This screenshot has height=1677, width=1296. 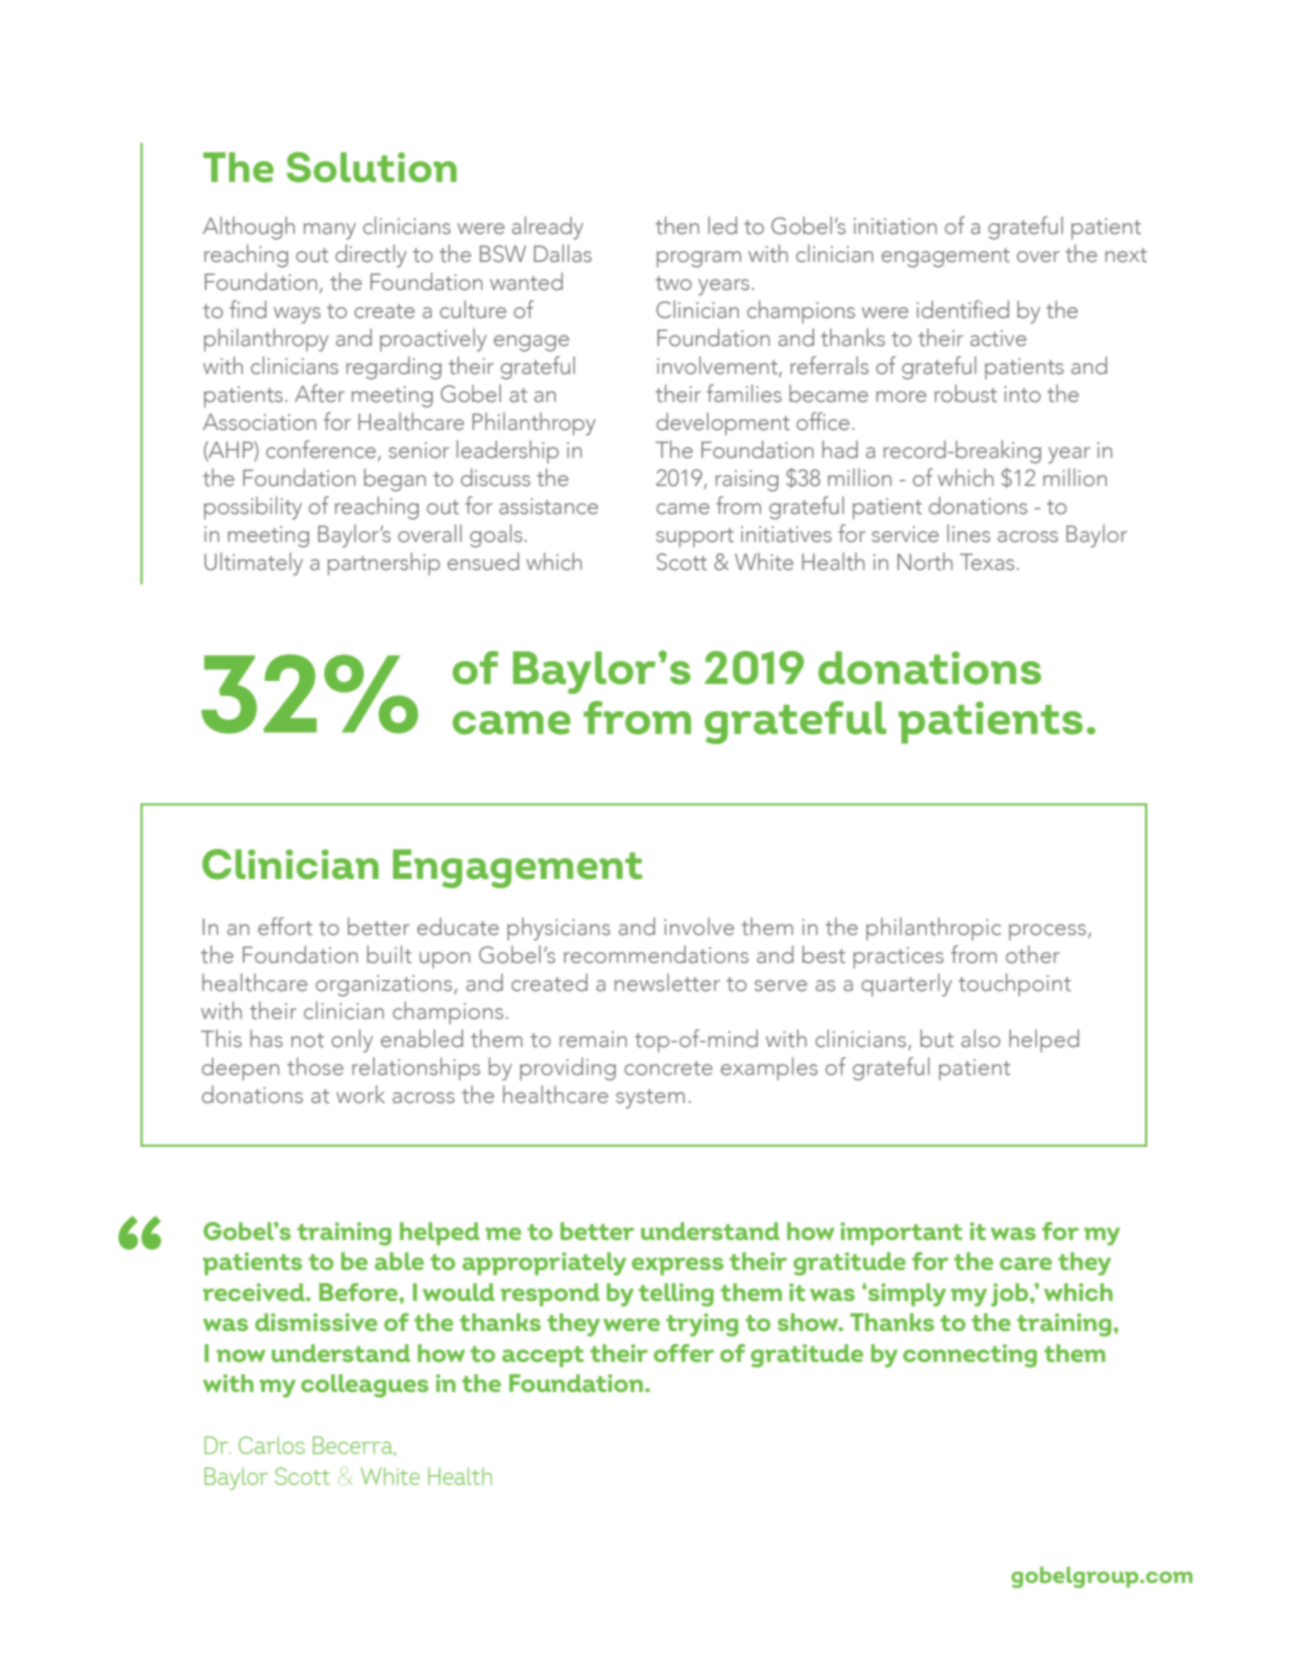 What do you see at coordinates (677, 225) in the screenshot?
I see `then` at bounding box center [677, 225].
